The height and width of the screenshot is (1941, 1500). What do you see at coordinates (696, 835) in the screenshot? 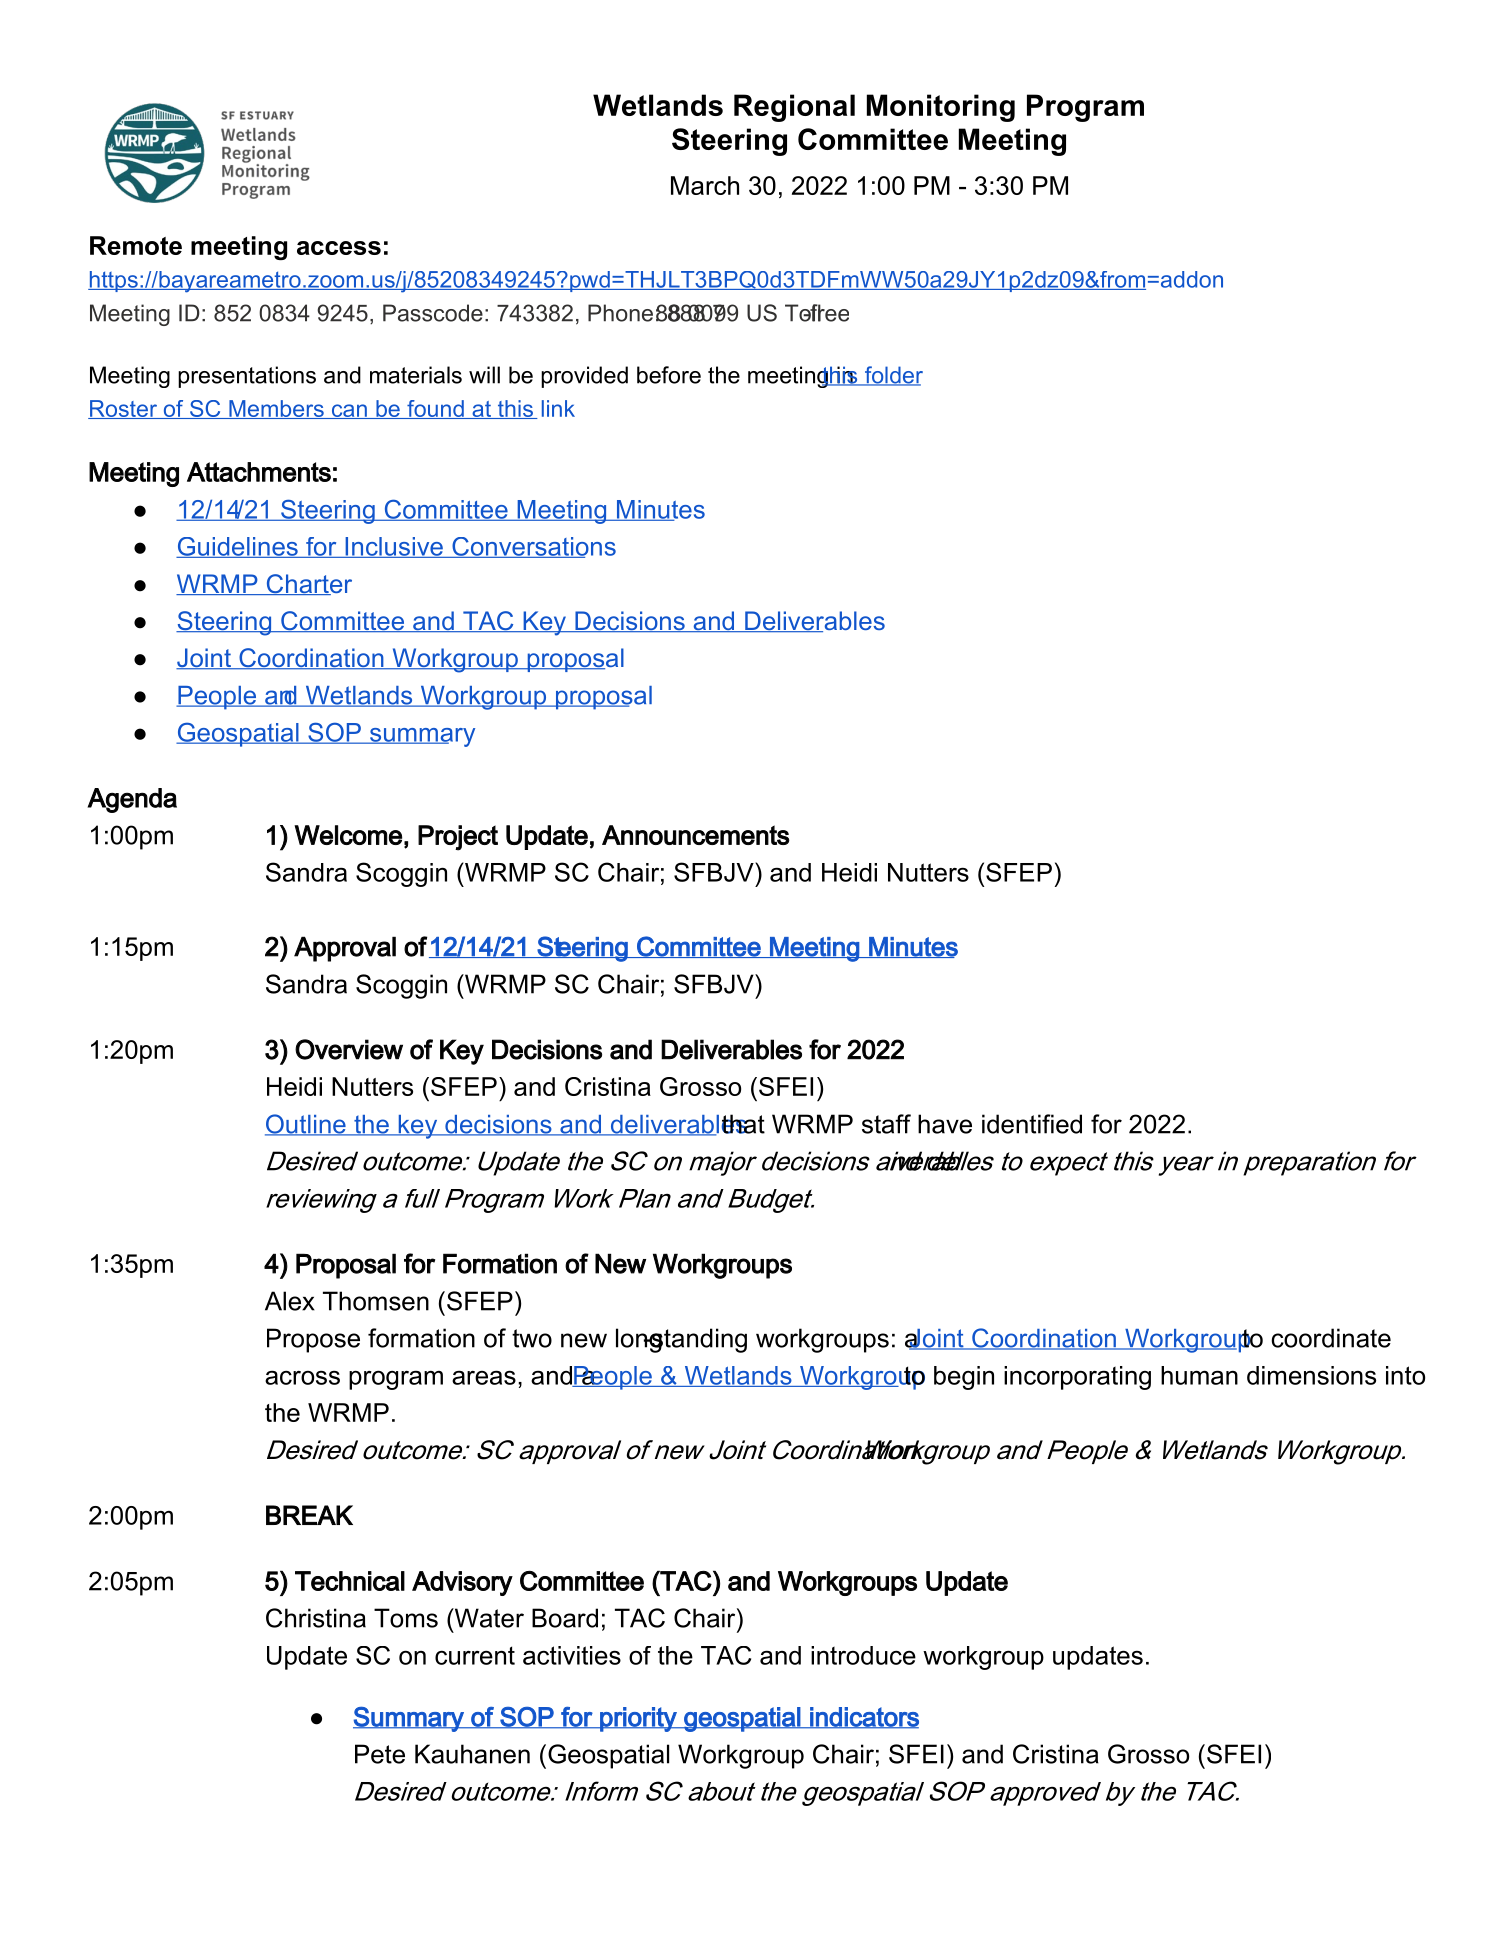
I see `Announcements` at bounding box center [696, 835].
